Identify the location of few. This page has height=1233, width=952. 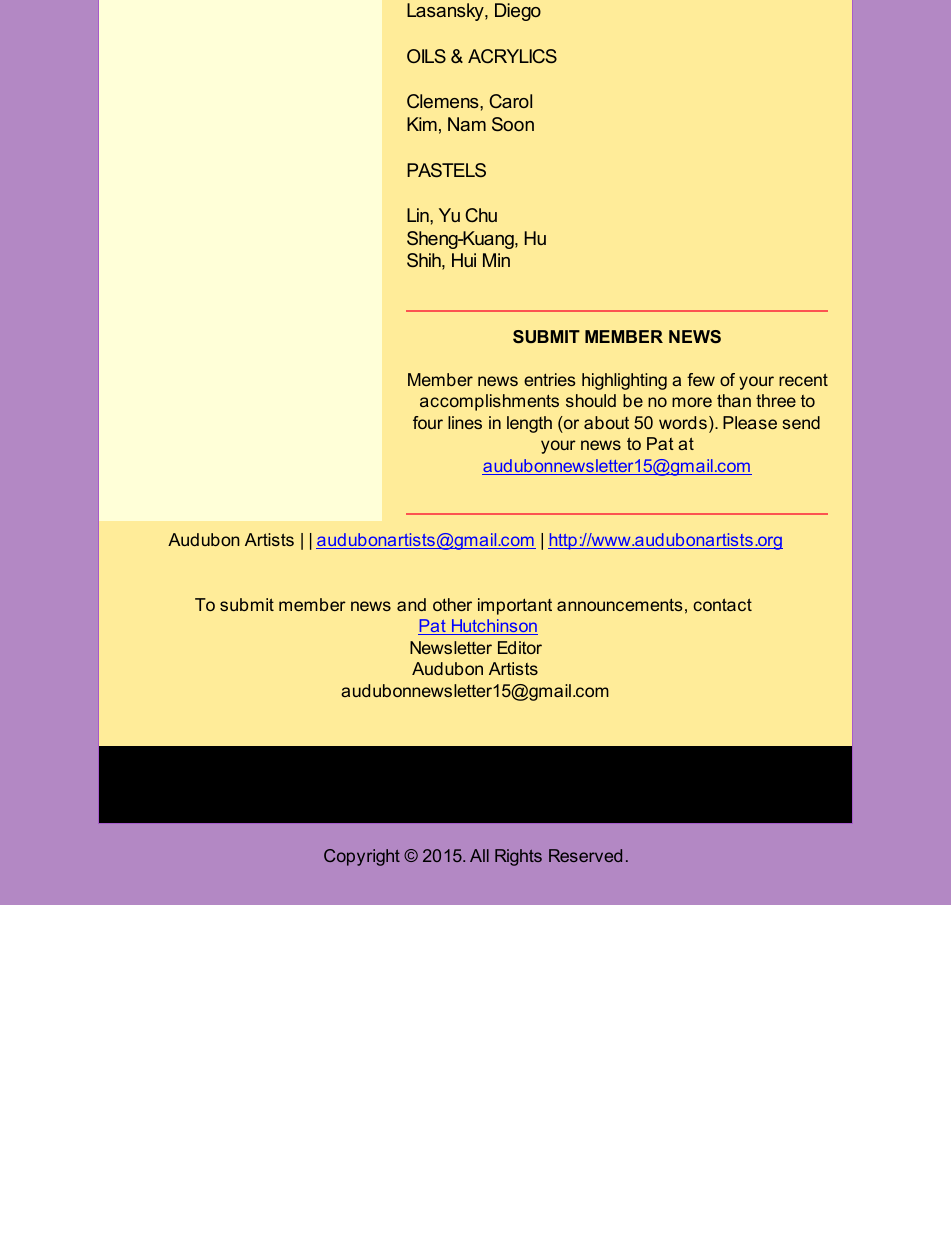
(701, 379).
